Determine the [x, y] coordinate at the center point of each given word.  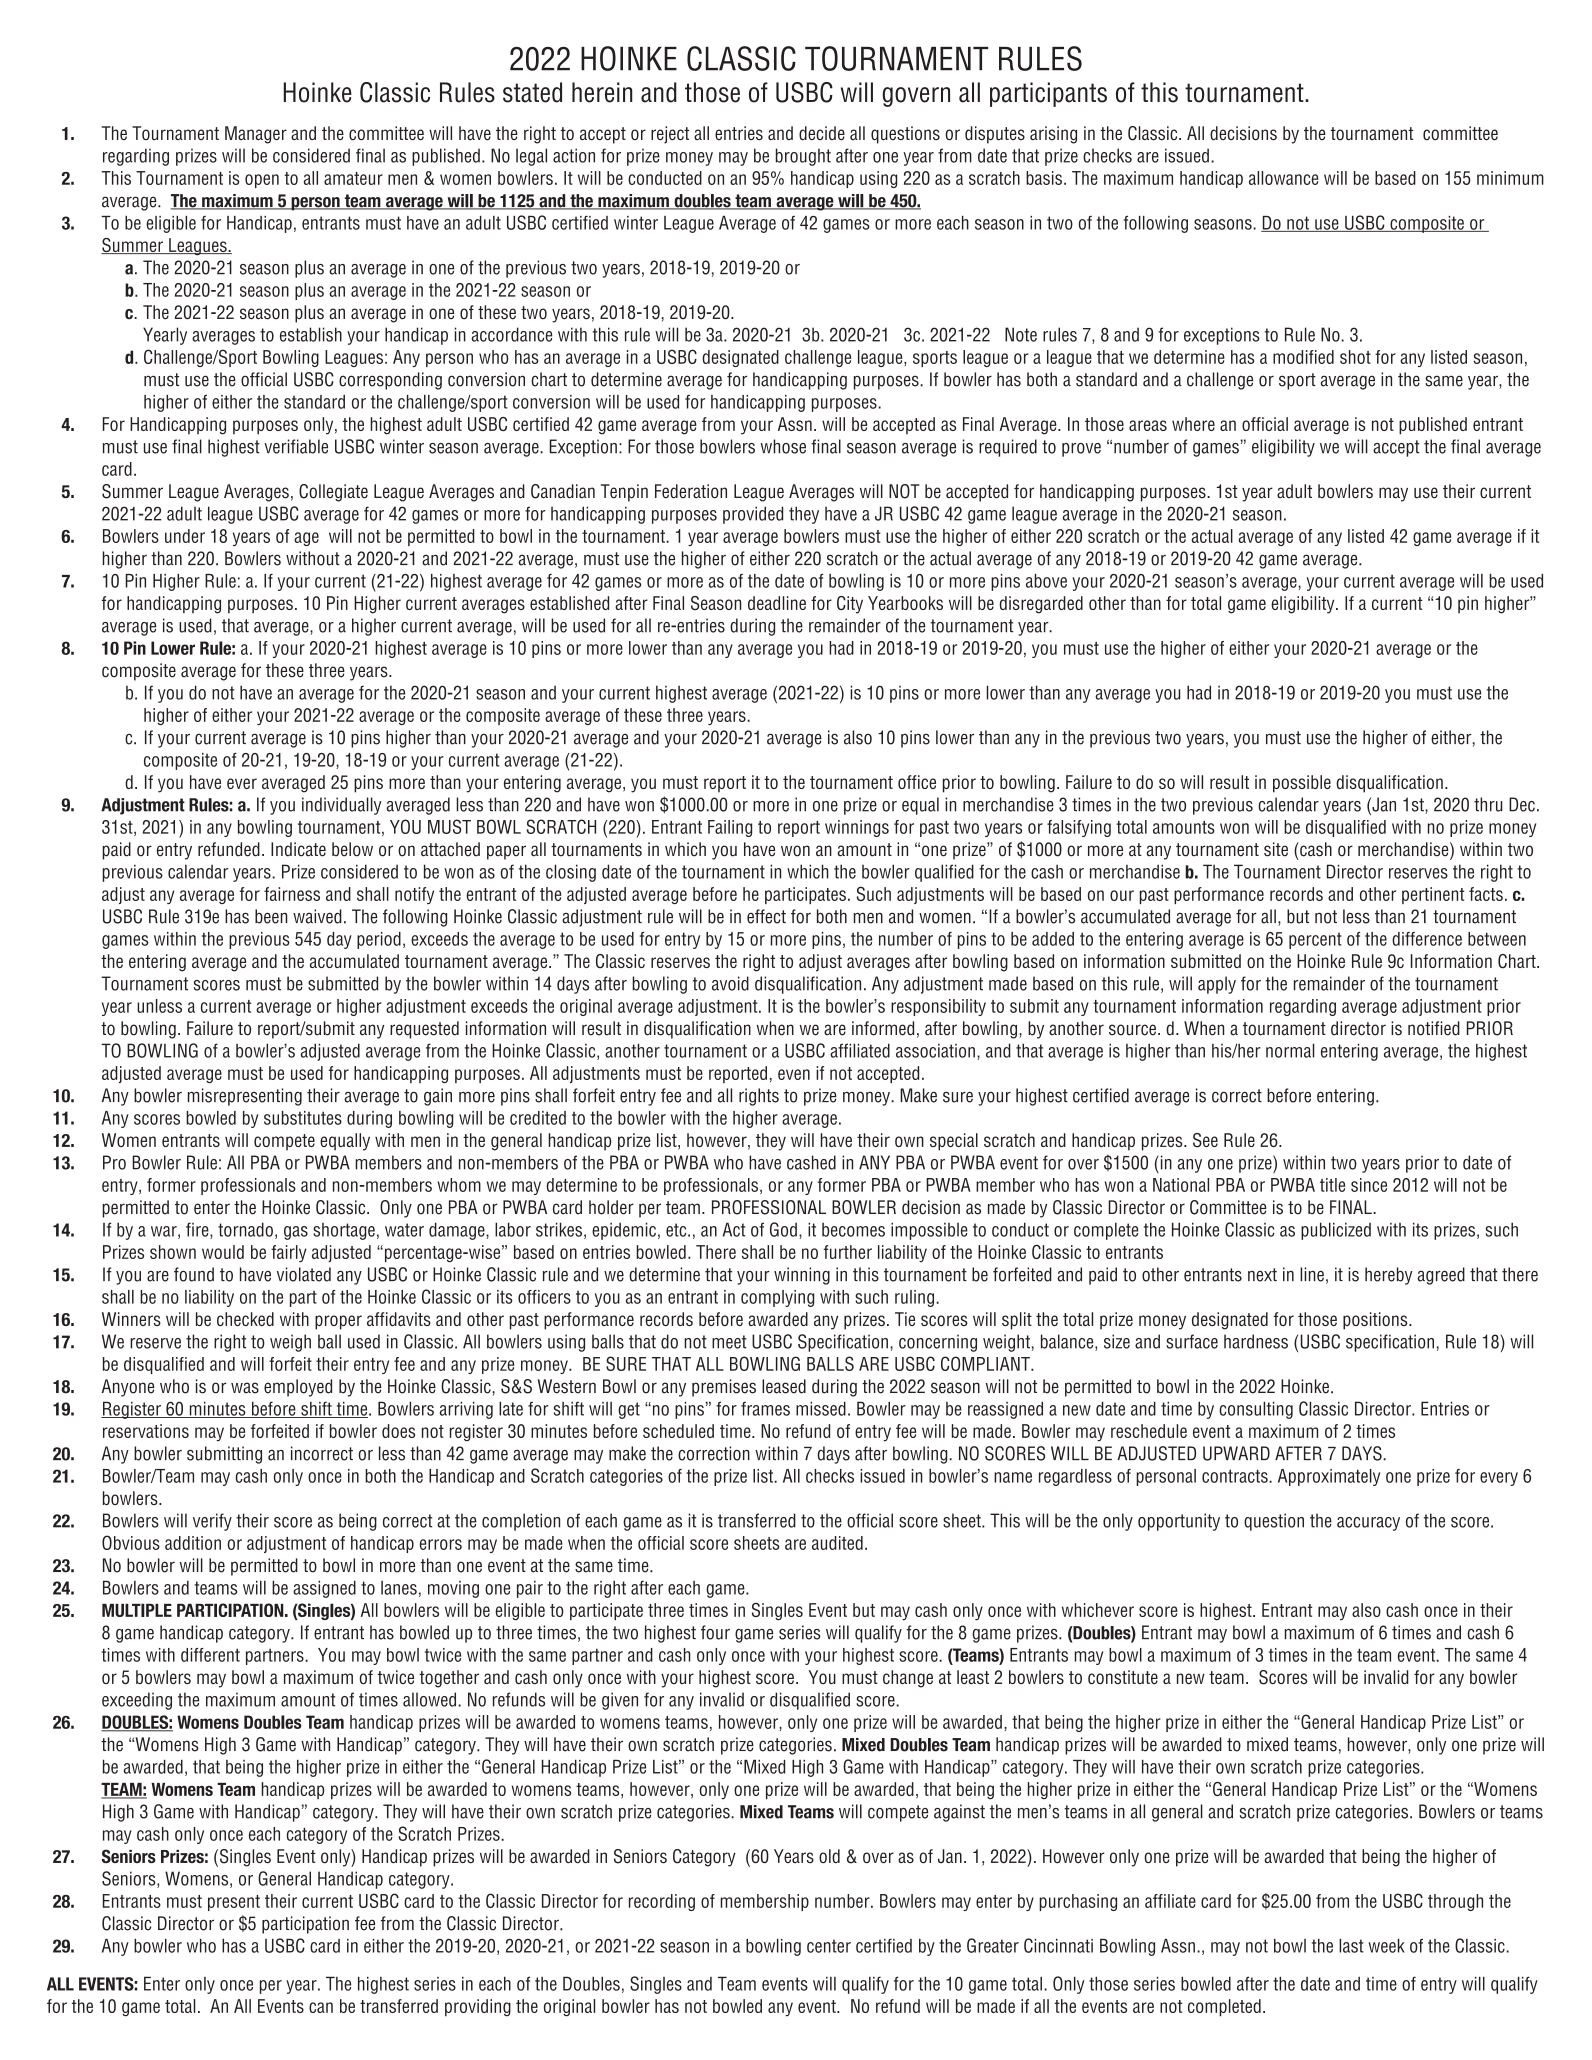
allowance [1284, 178]
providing [478, 2008]
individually [342, 806]
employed [298, 1388]
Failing [730, 828]
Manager [256, 135]
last [1351, 1946]
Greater [993, 1945]
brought [803, 157]
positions [1376, 1321]
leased [784, 1386]
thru [1488, 804]
